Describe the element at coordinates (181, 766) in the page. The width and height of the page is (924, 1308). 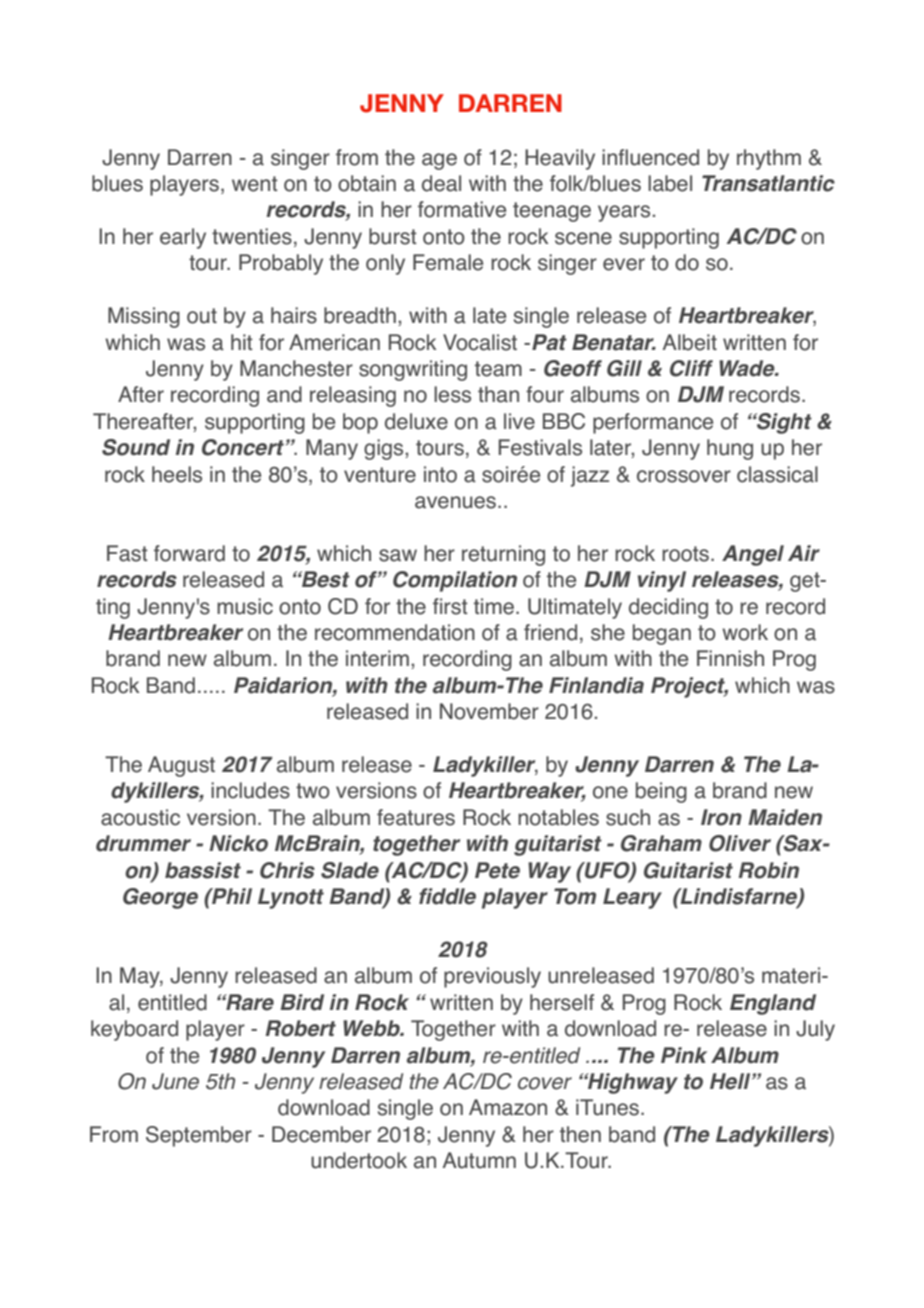
I see `August` at that location.
